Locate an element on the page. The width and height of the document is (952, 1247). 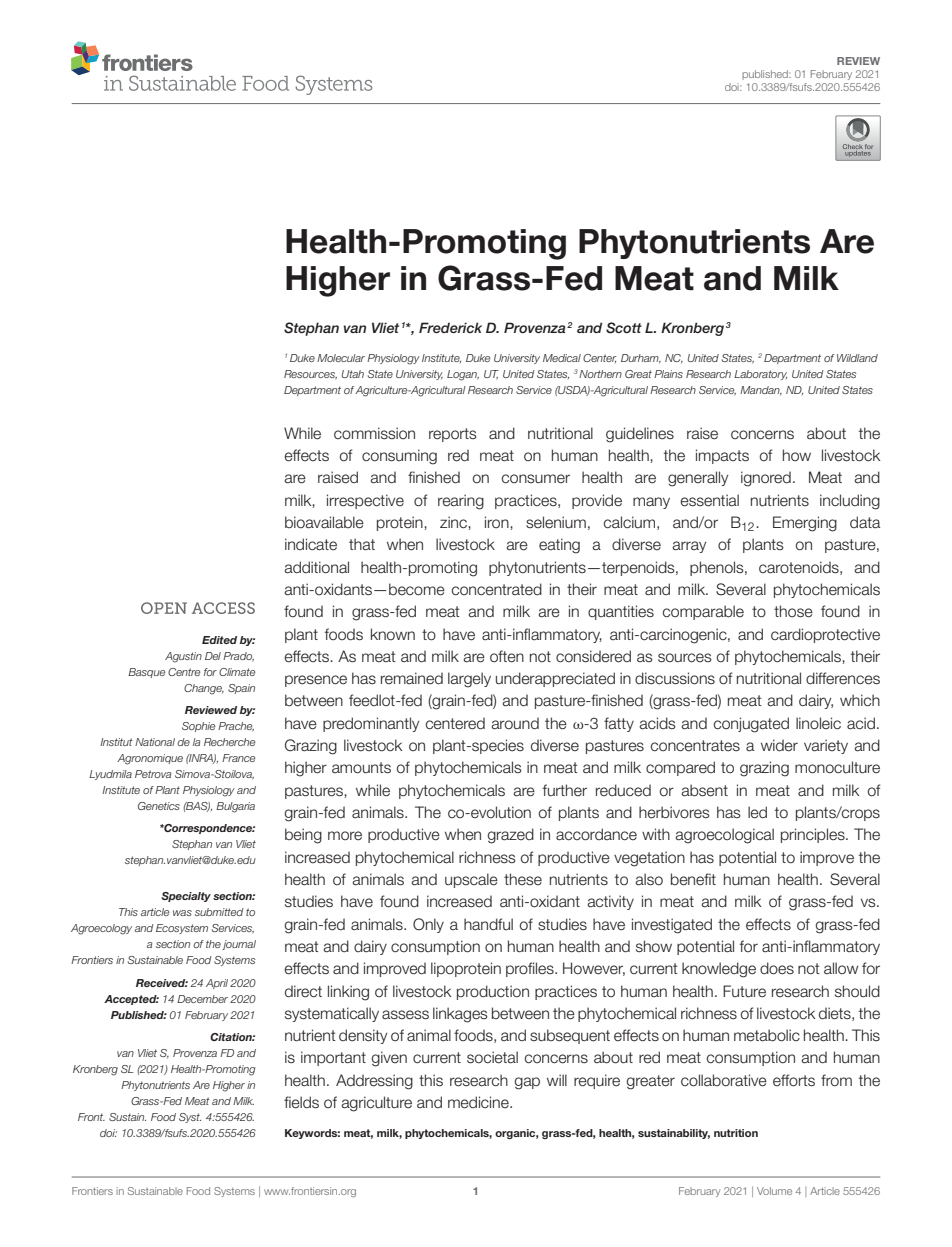
France is located at coordinates (238, 758).
